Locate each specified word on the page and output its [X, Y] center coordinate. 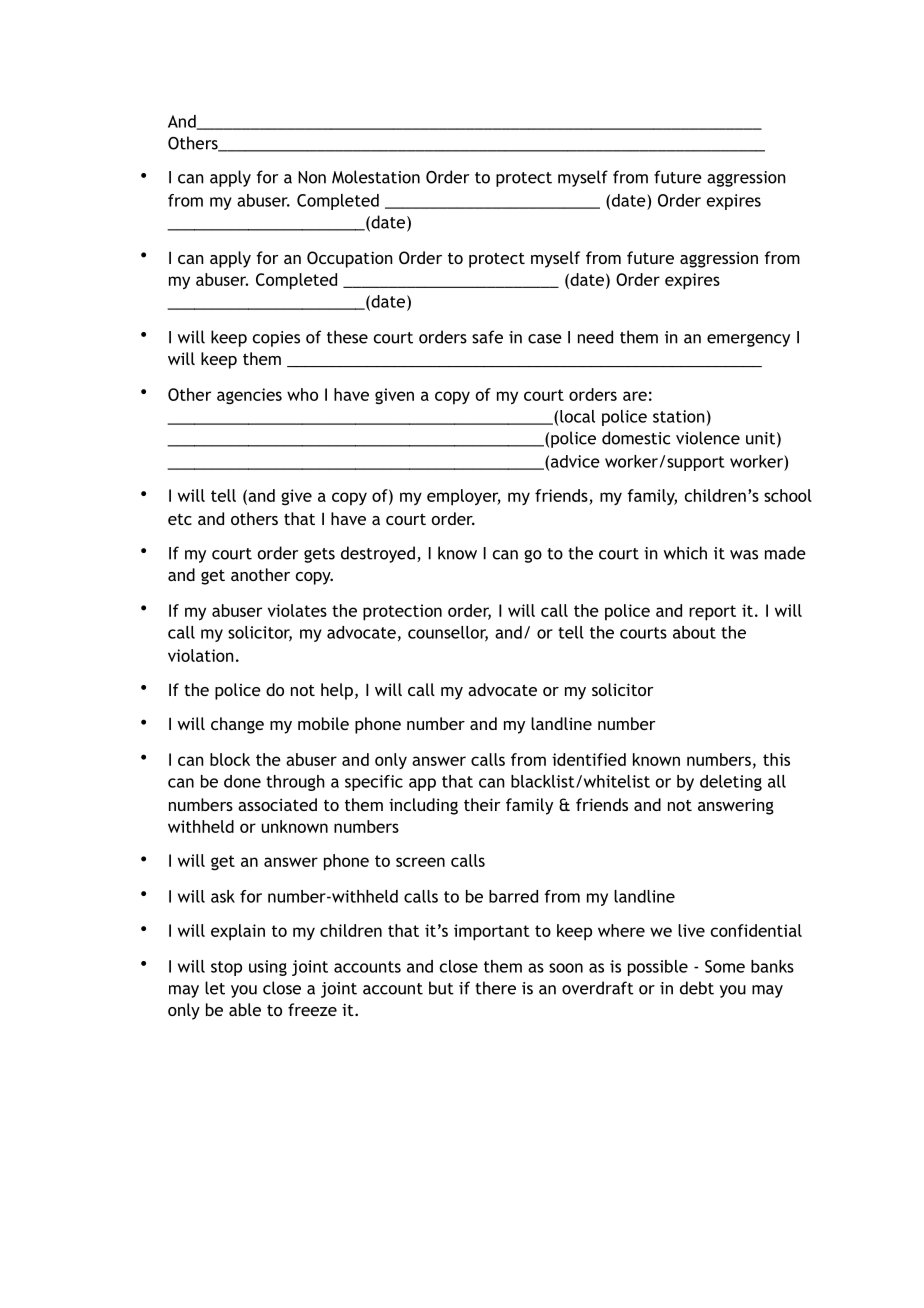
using [268, 968]
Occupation [350, 259]
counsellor [448, 633]
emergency [748, 340]
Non [312, 177]
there [495, 988]
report [712, 613]
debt [697, 988]
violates [297, 610]
